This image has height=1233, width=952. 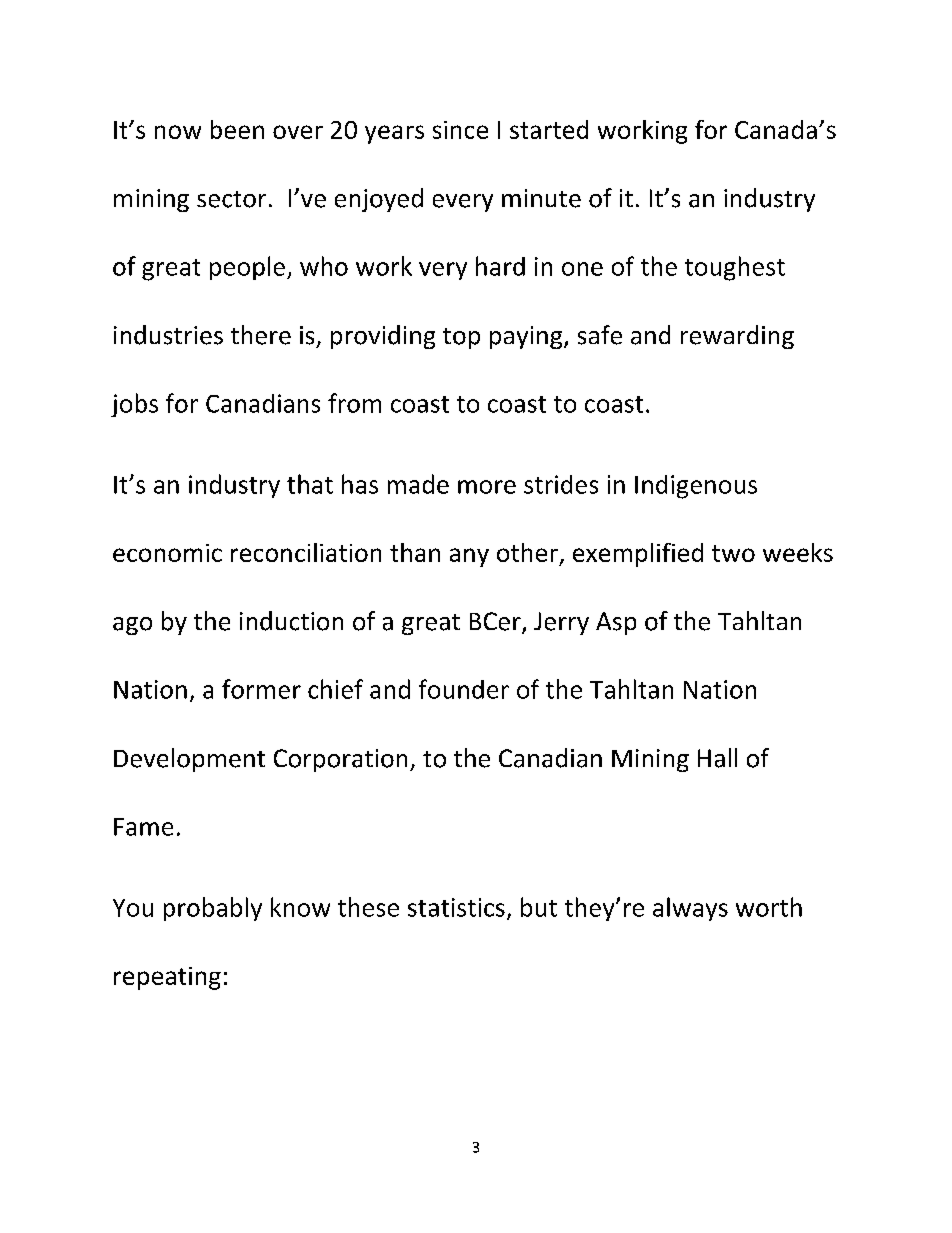 What do you see at coordinates (167, 553) in the image?
I see `economic` at bounding box center [167, 553].
